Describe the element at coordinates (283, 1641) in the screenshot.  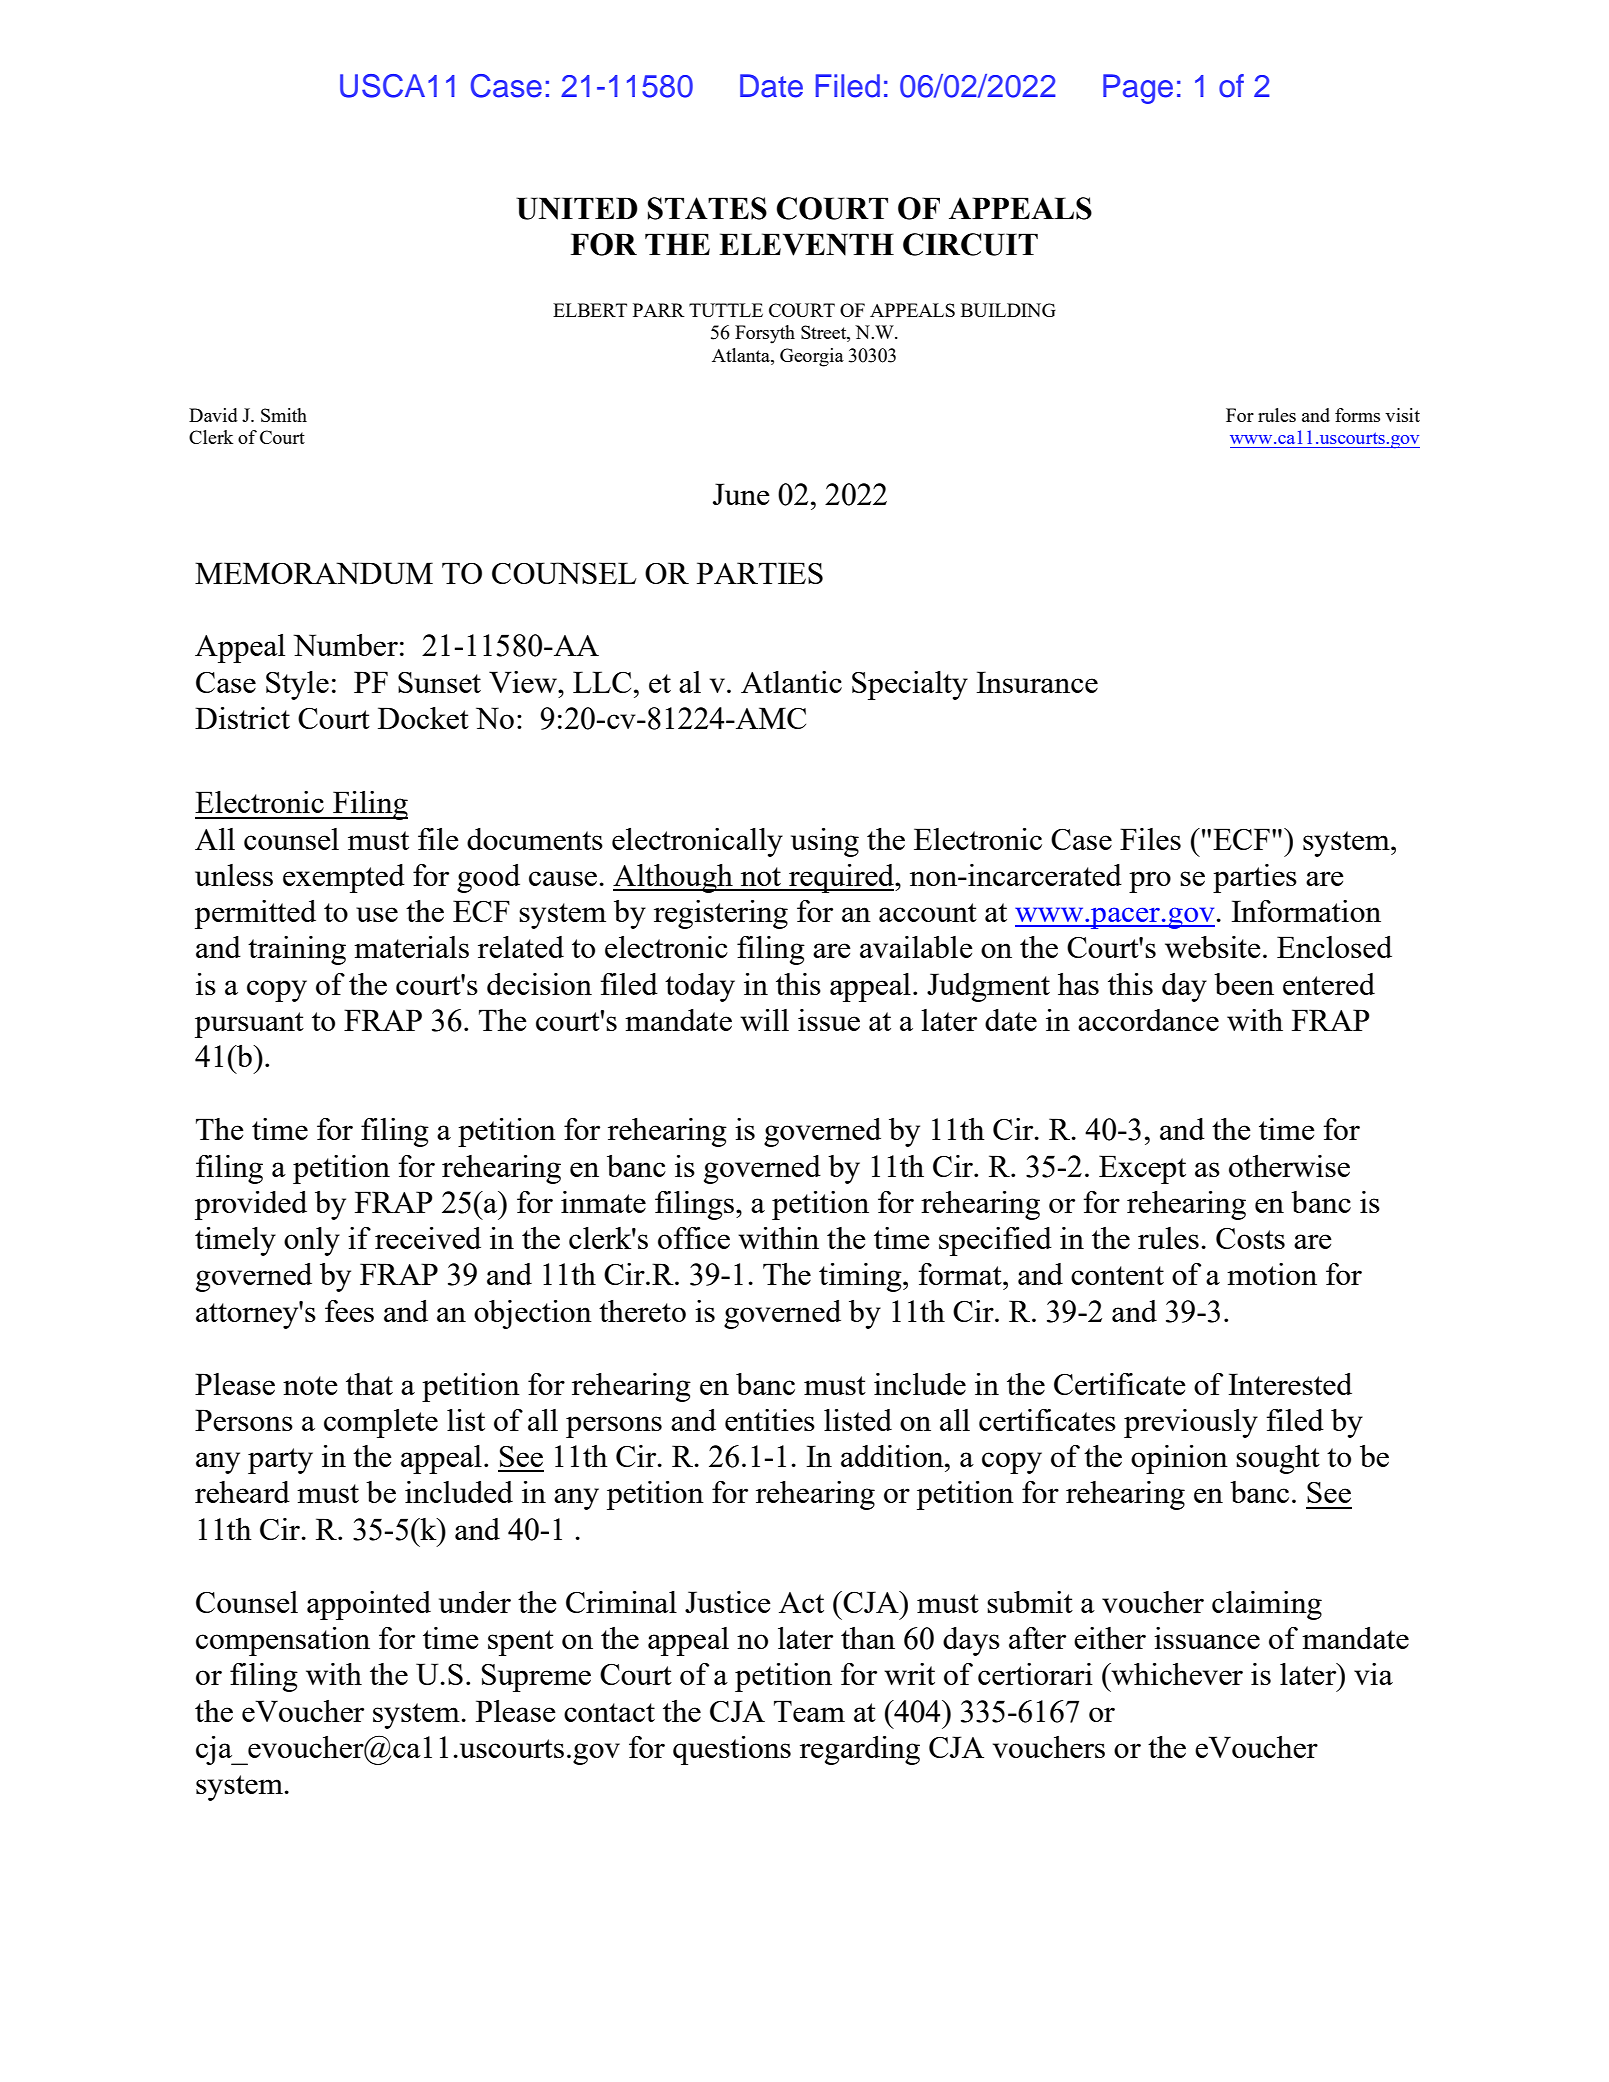
I see `compensation` at that location.
